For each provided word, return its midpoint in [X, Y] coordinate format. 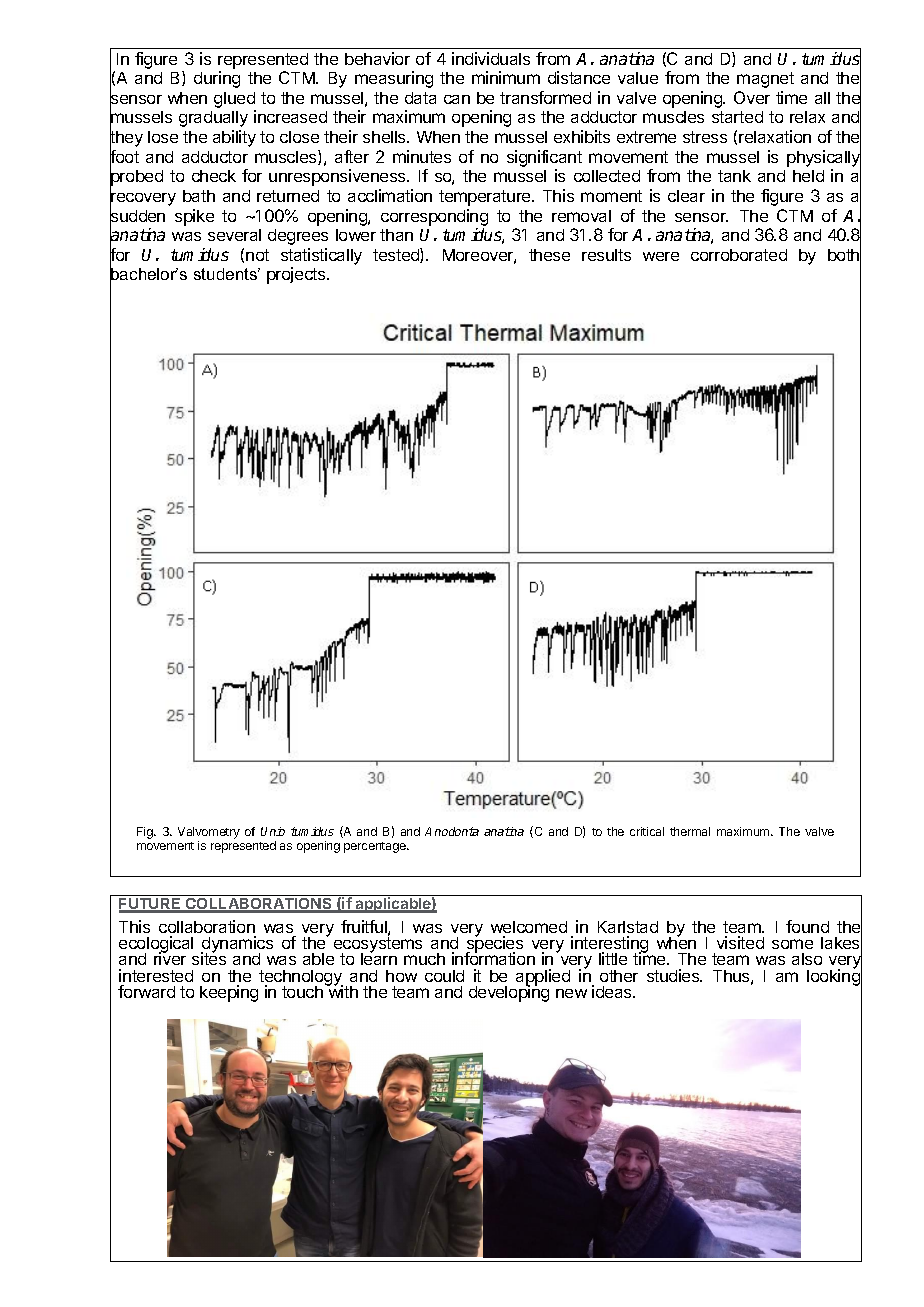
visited [740, 942]
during [217, 79]
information [493, 958]
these [549, 255]
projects [297, 275]
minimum [506, 77]
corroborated [739, 255]
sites [209, 958]
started [737, 117]
